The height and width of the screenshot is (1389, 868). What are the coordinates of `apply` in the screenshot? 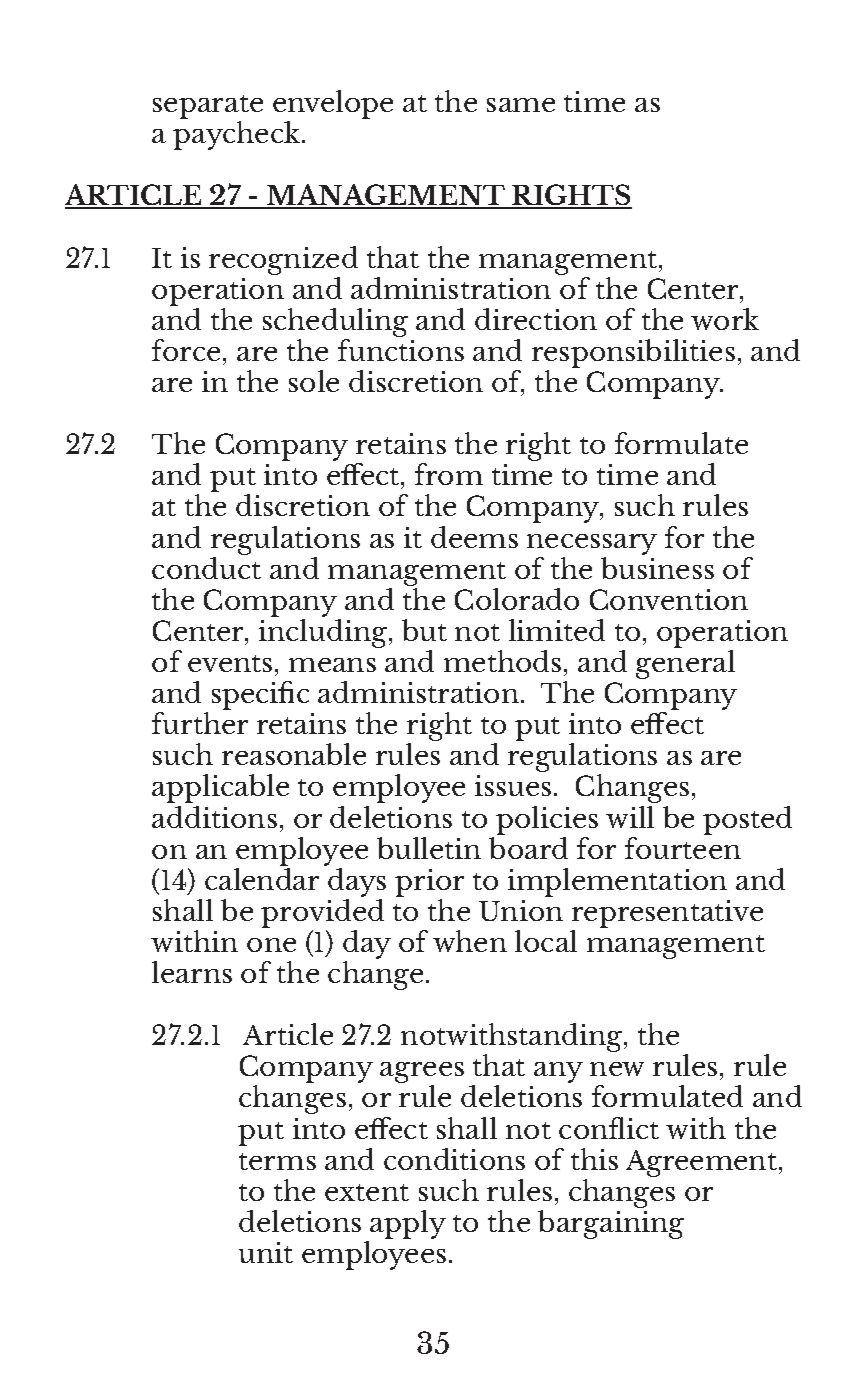 It's located at (408, 1224).
